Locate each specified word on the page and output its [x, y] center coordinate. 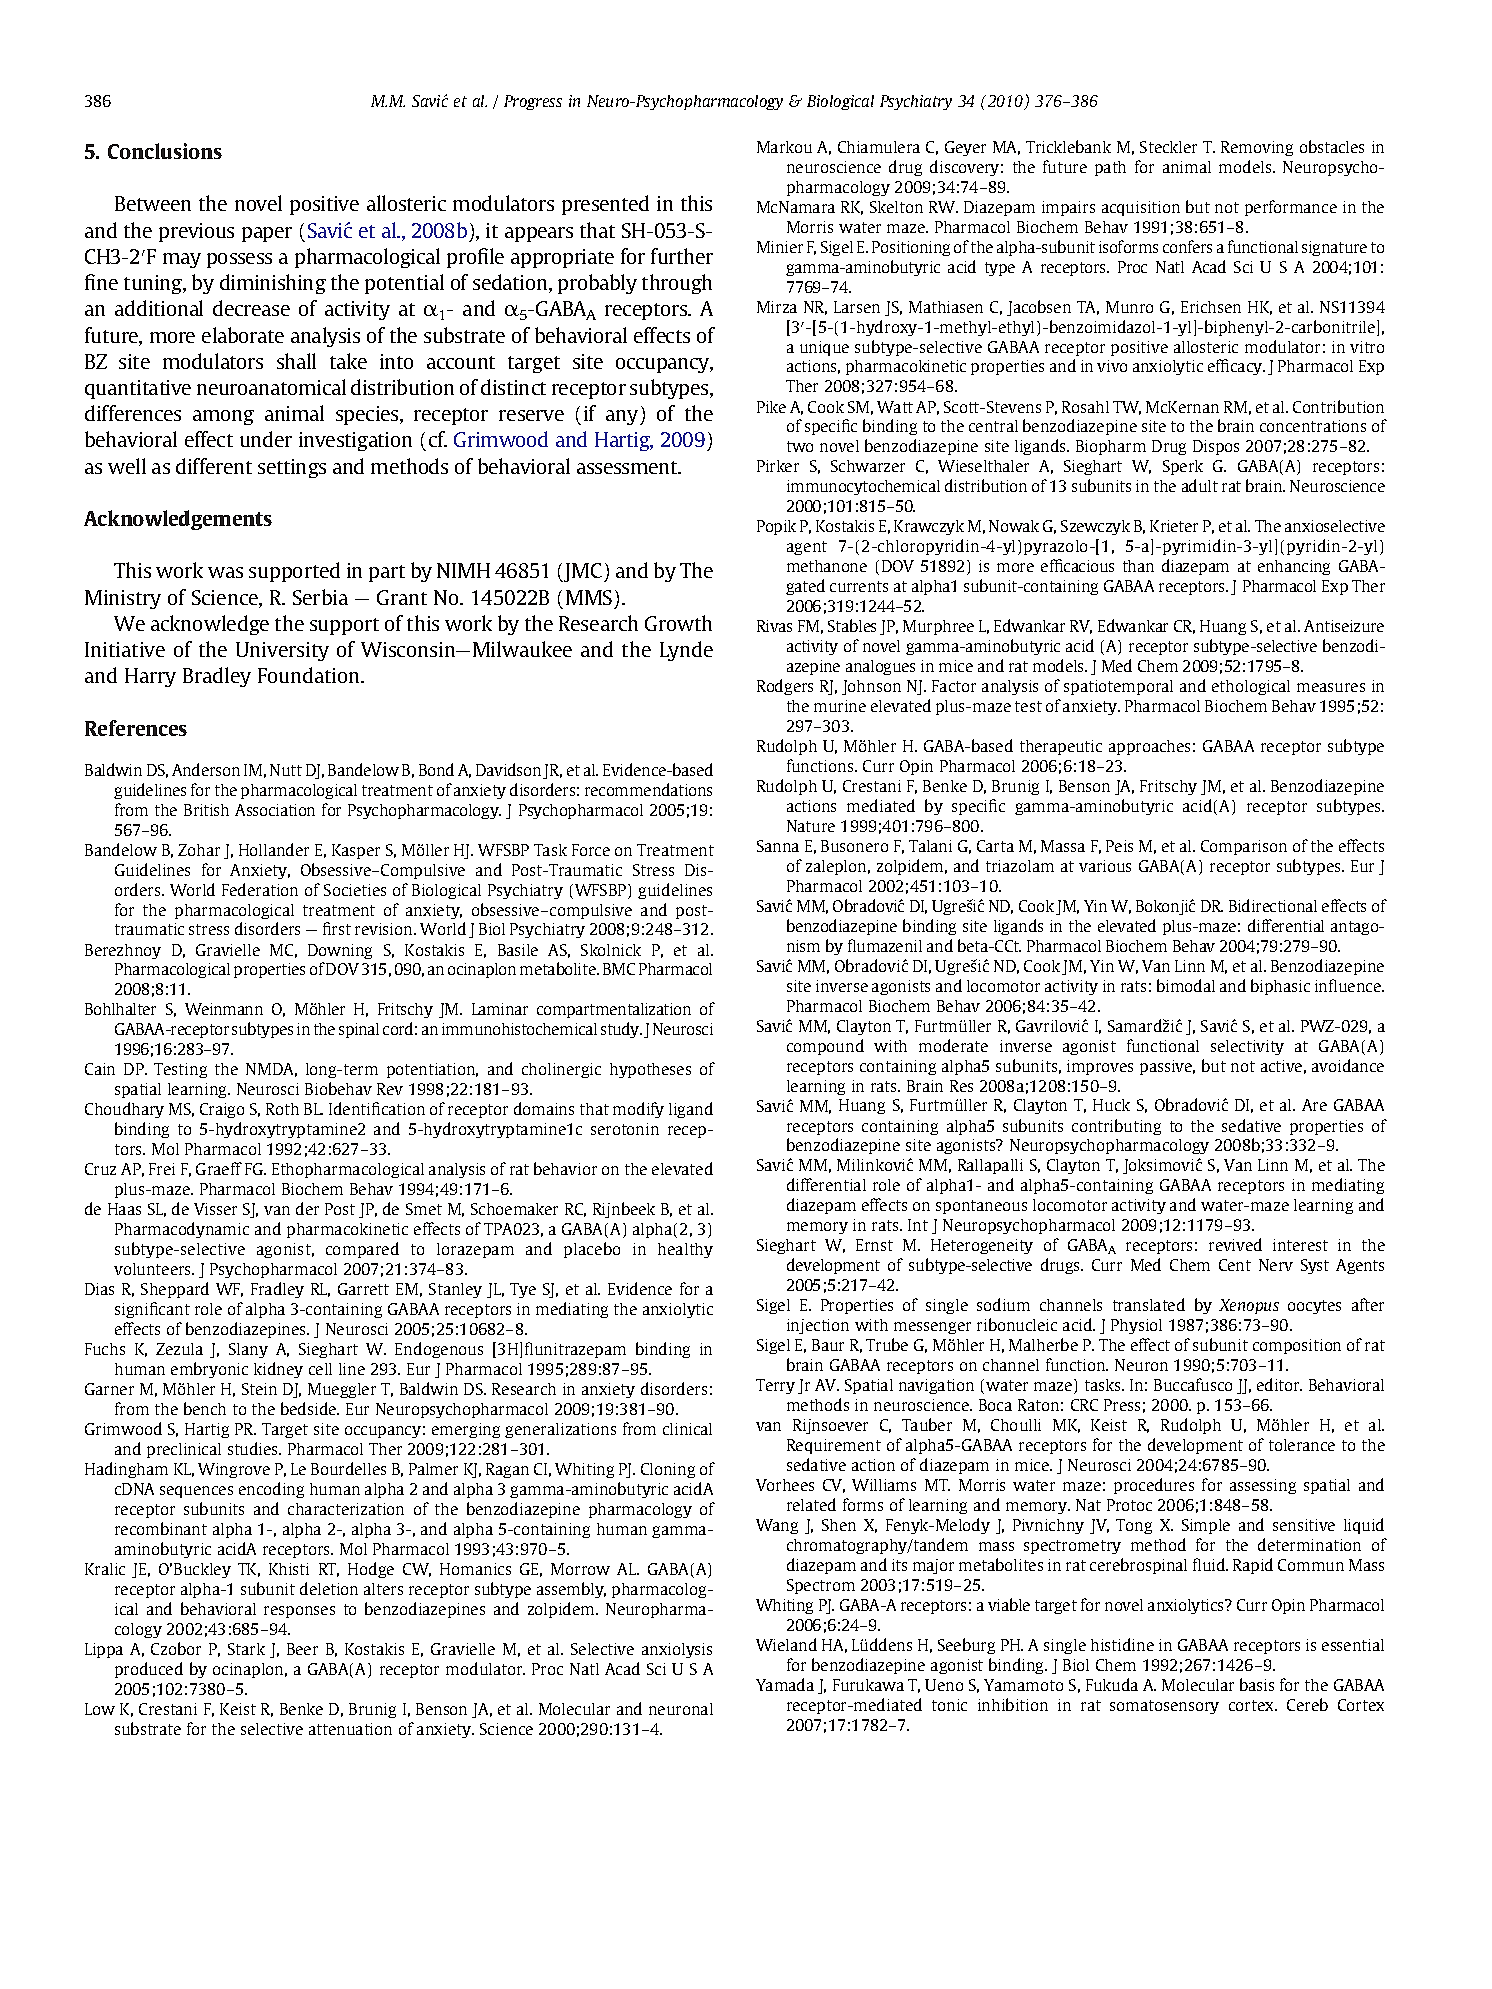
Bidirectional [1273, 905]
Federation [260, 889]
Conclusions [165, 151]
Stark [246, 1649]
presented [605, 205]
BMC [619, 969]
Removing [1257, 148]
